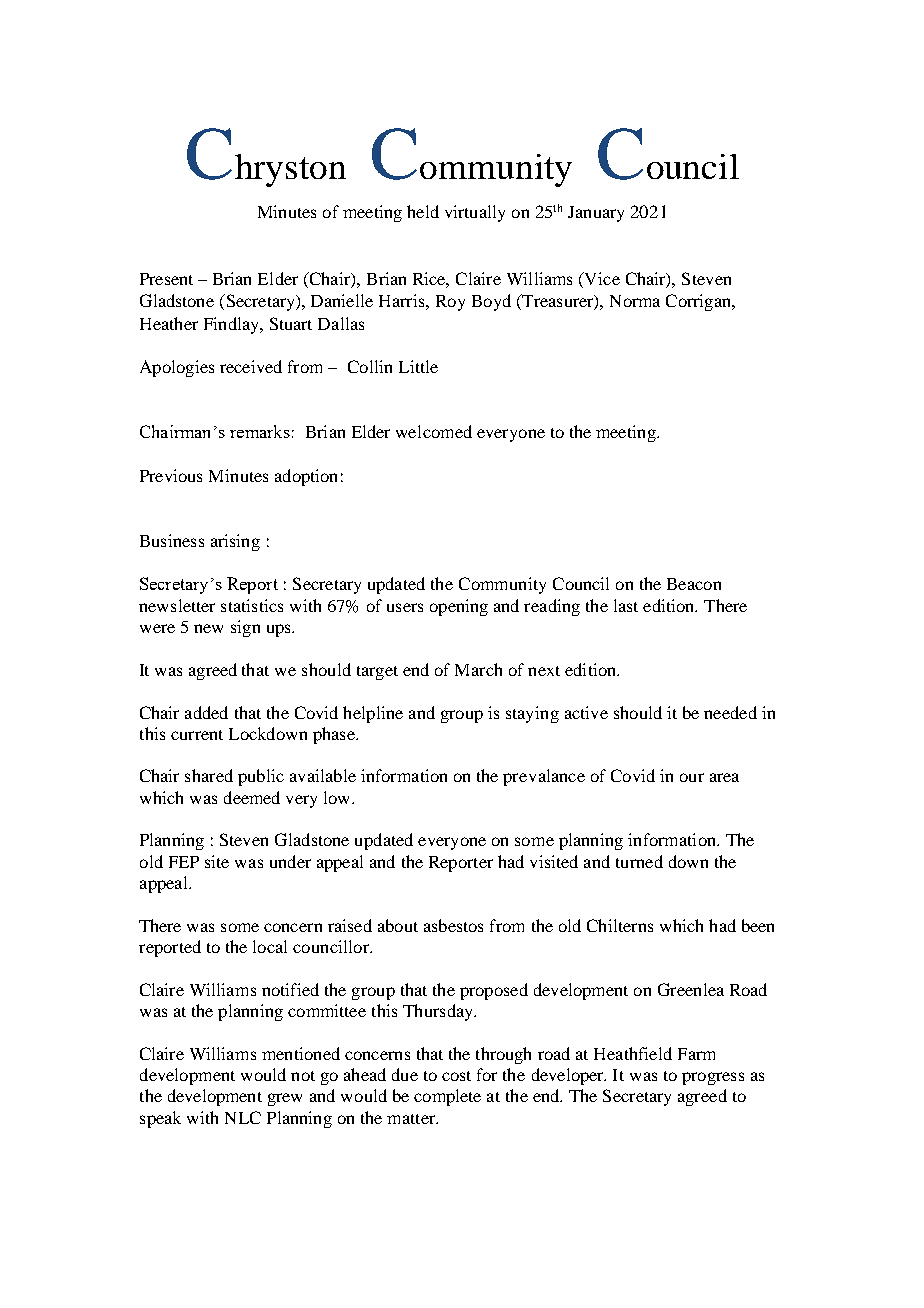 Image resolution: width=924 pixels, height=1308 pixels. What do you see at coordinates (290, 861) in the screenshot?
I see `under` at bounding box center [290, 861].
